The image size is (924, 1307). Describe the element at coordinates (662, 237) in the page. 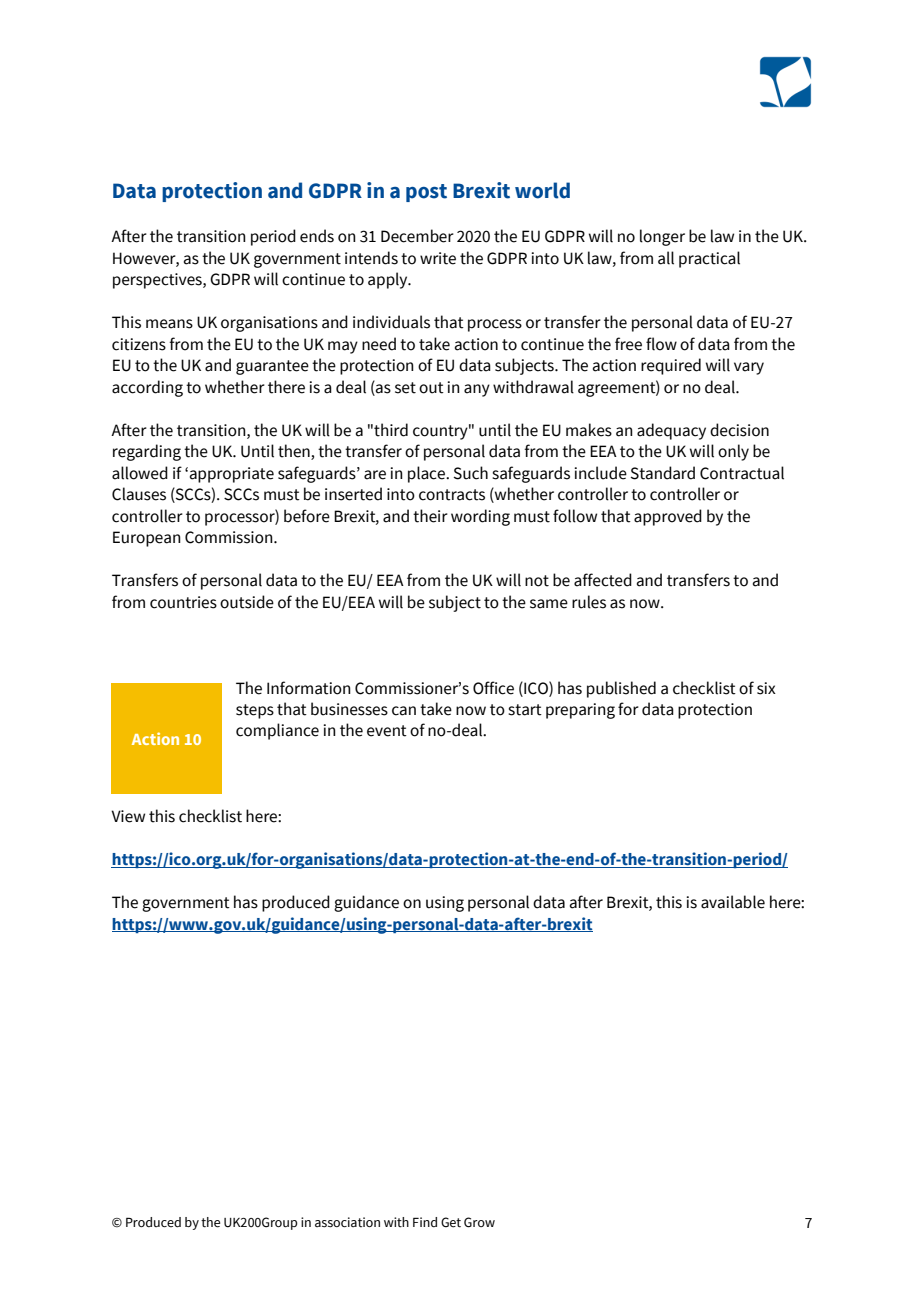

I see `longer` at that location.
